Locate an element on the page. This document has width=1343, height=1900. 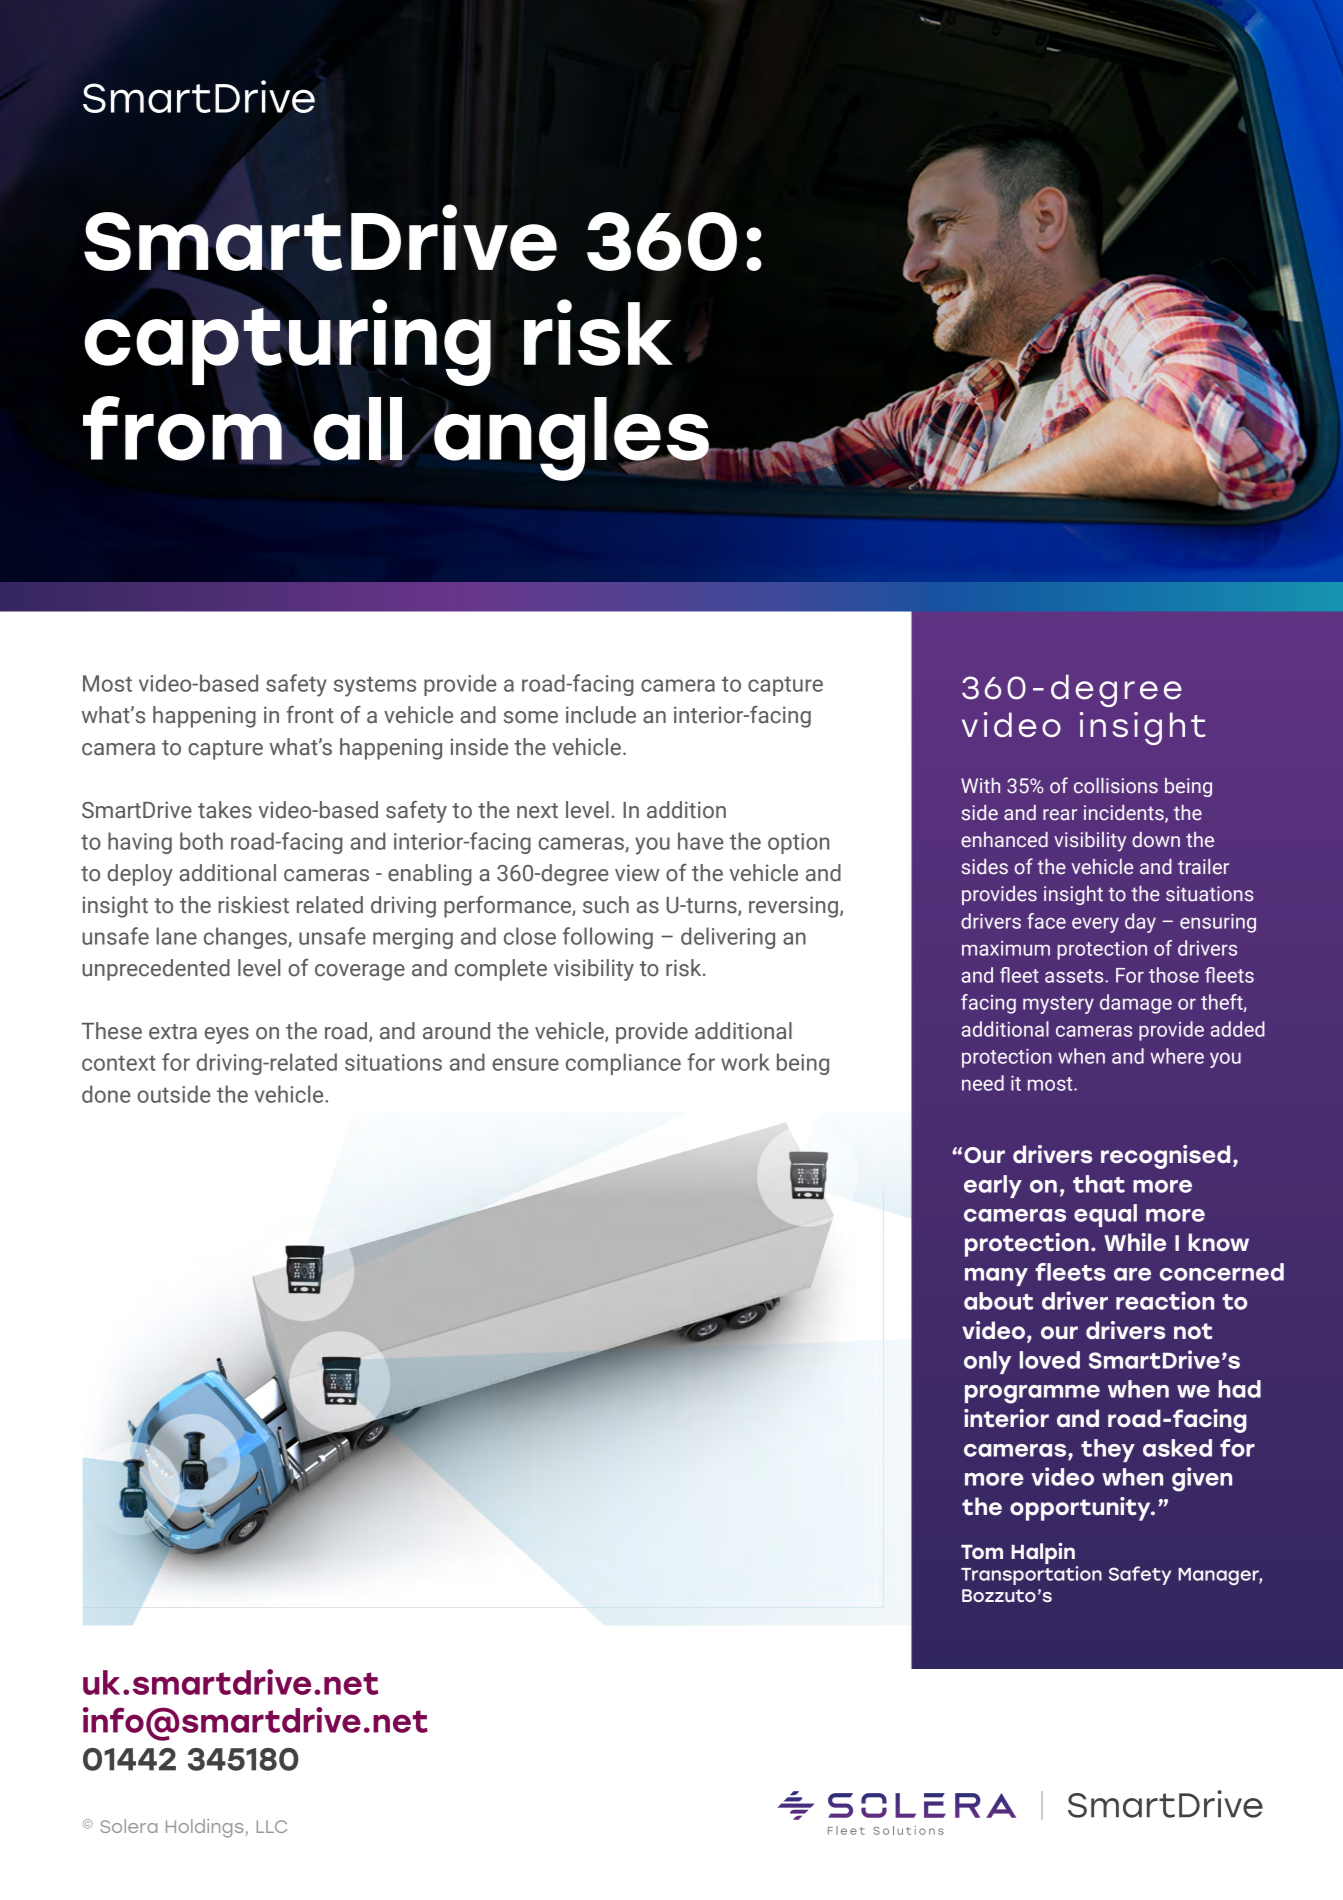
eyes is located at coordinates (226, 1035).
